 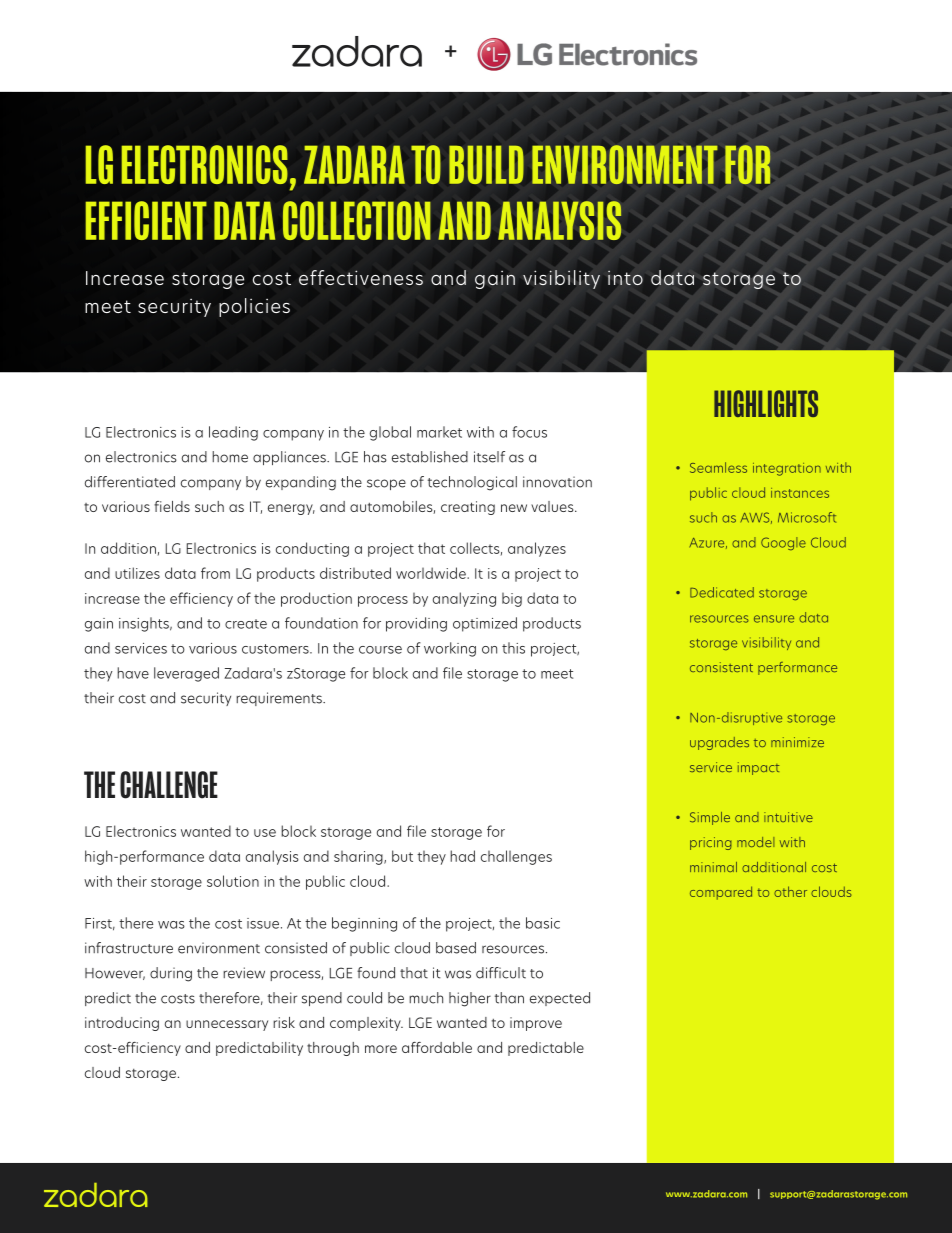 I want to click on leveraged, so click(x=186, y=674).
